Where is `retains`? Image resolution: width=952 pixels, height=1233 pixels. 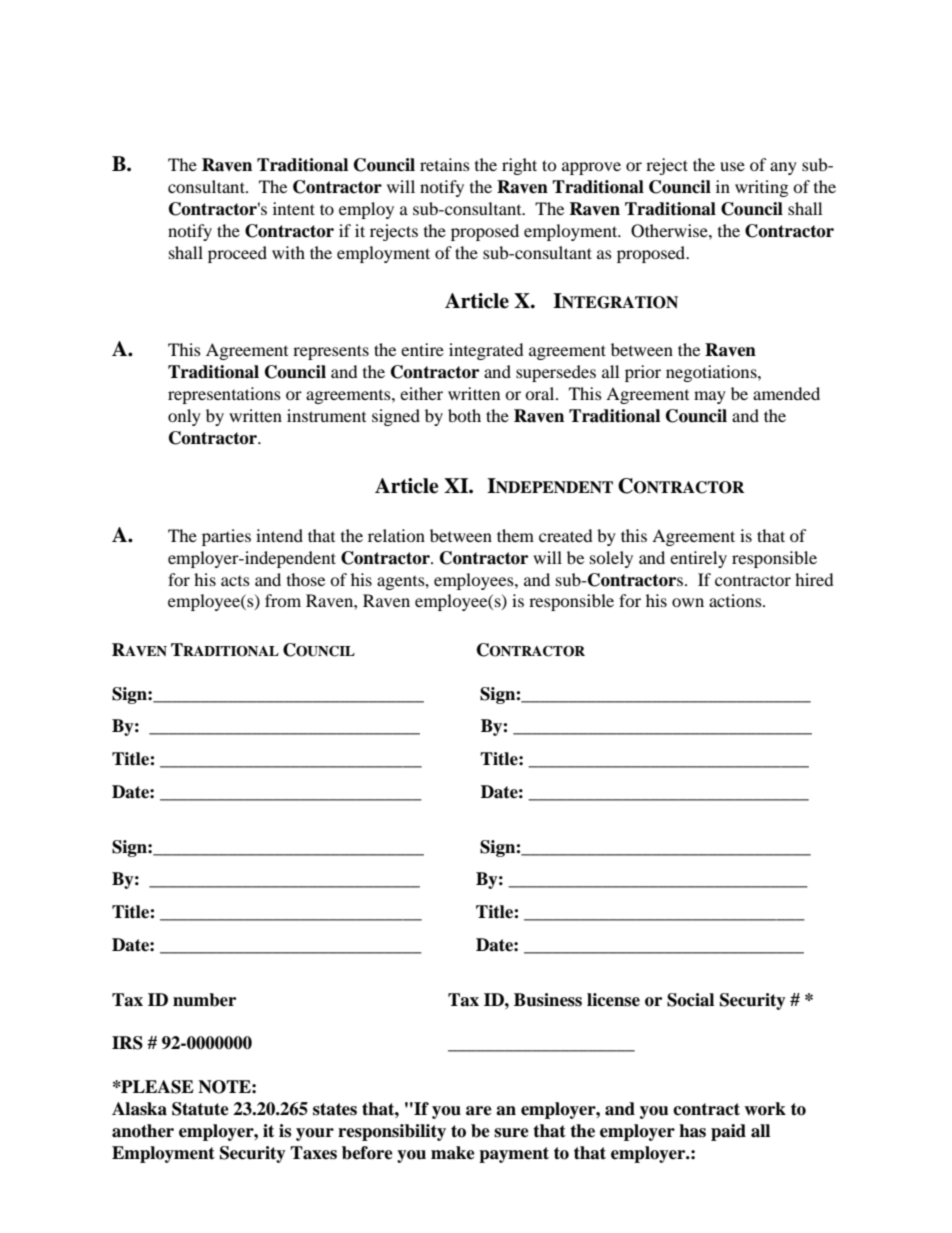
retains is located at coordinates (445, 164).
